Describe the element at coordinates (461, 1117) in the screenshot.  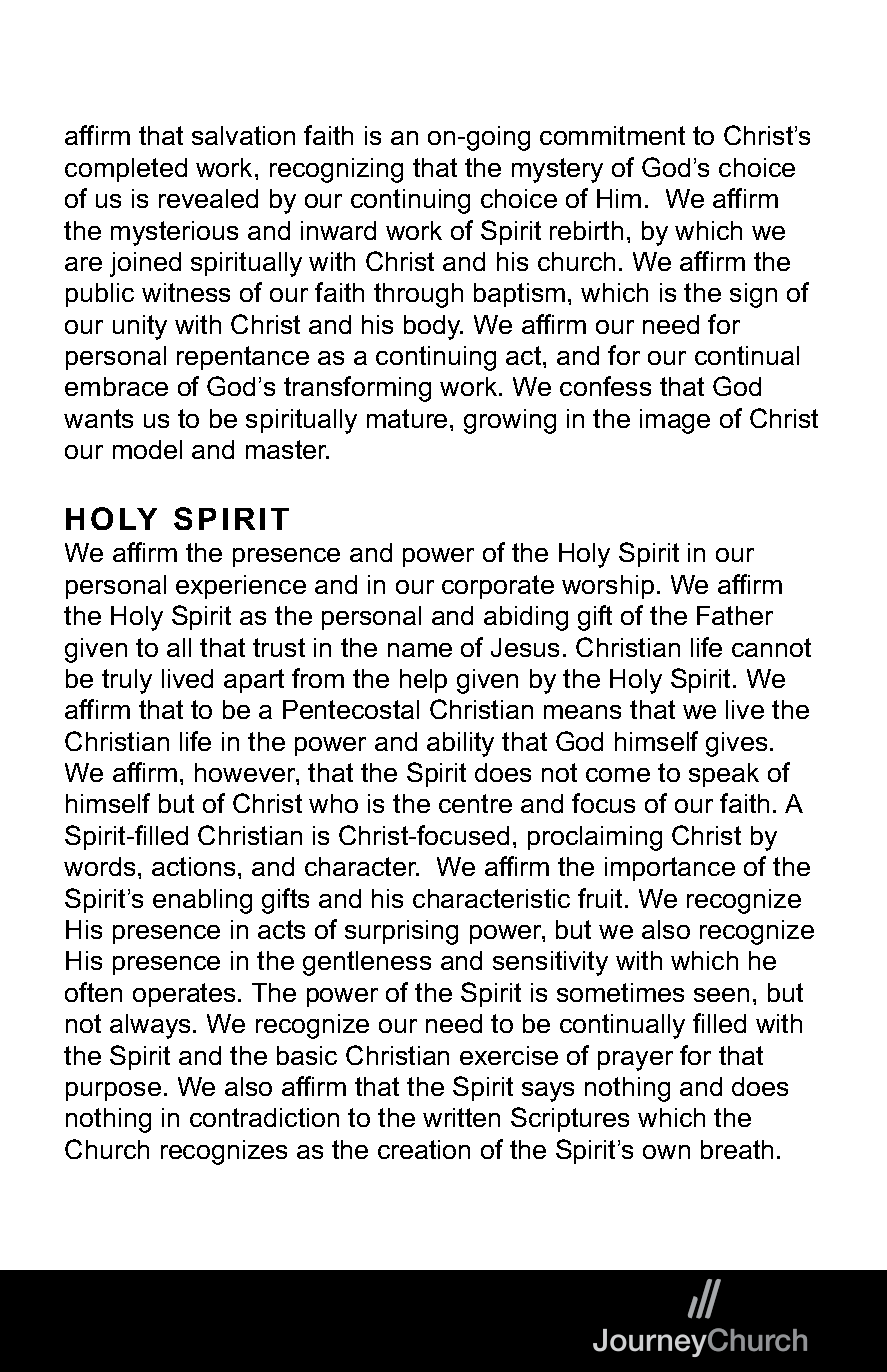
I see `written` at that location.
